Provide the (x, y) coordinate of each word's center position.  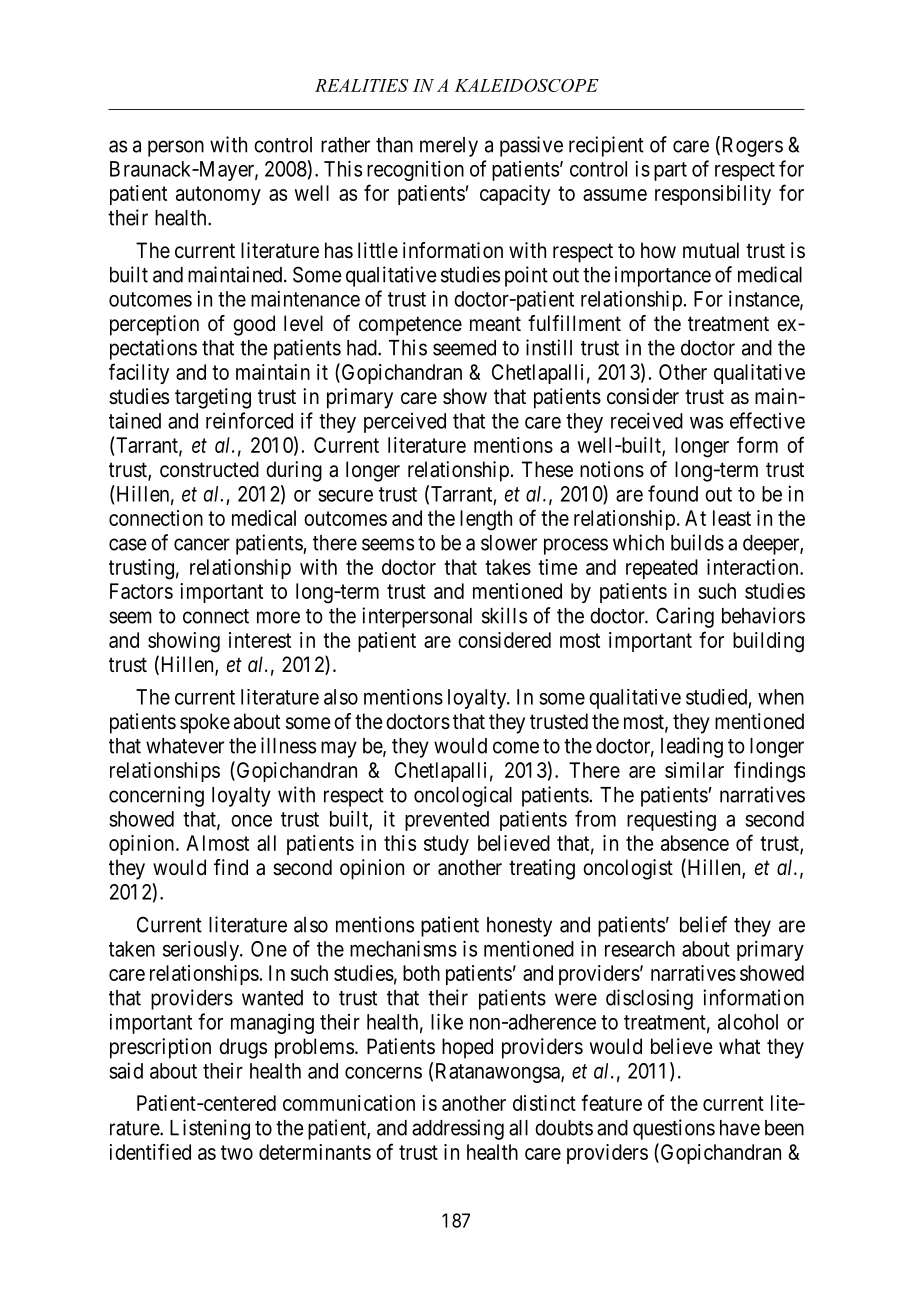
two (237, 1152)
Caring (685, 617)
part (670, 171)
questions (674, 1129)
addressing (458, 1129)
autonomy (218, 195)
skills (504, 615)
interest (260, 640)
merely (449, 147)
